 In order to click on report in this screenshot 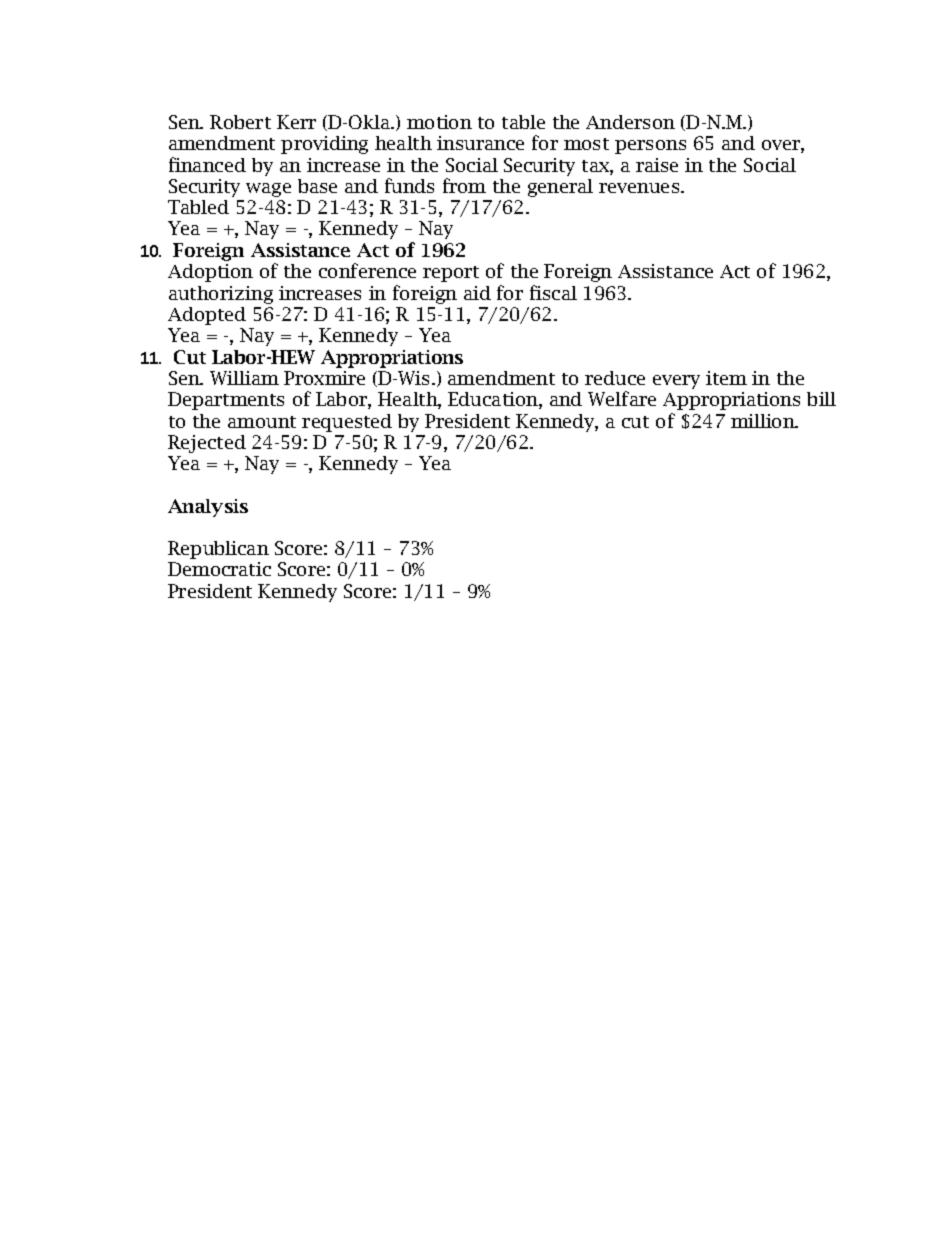, I will do `click(451, 274)`.
